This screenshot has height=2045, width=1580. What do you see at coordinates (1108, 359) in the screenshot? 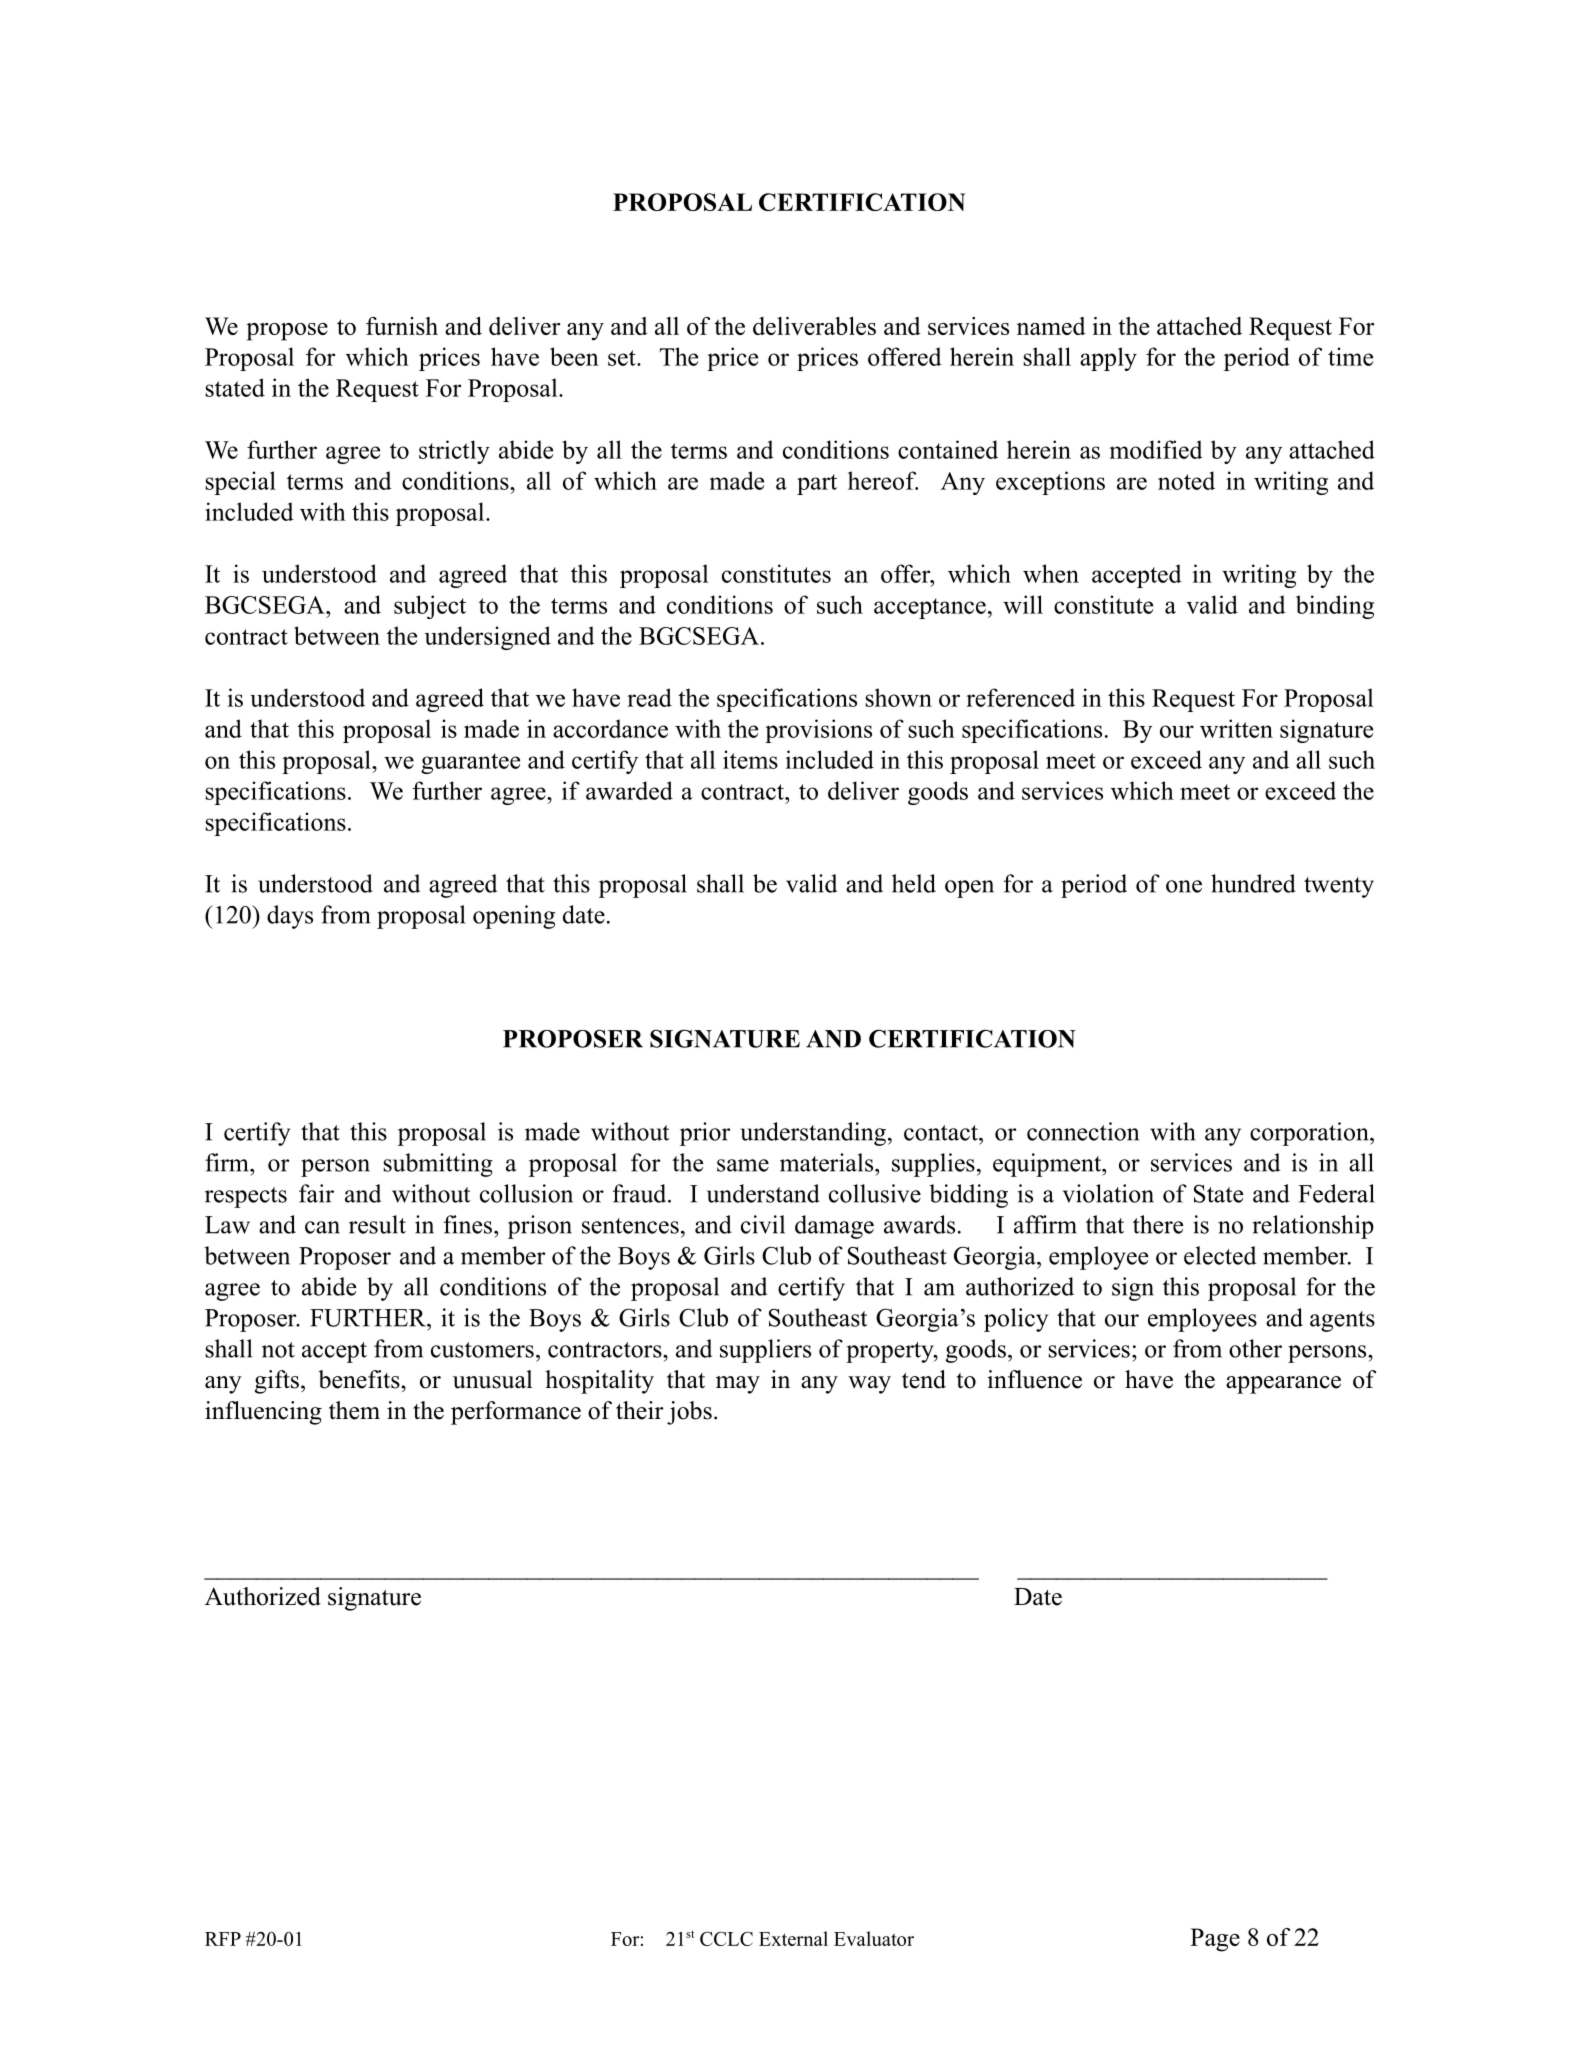
I see `apply` at bounding box center [1108, 359].
